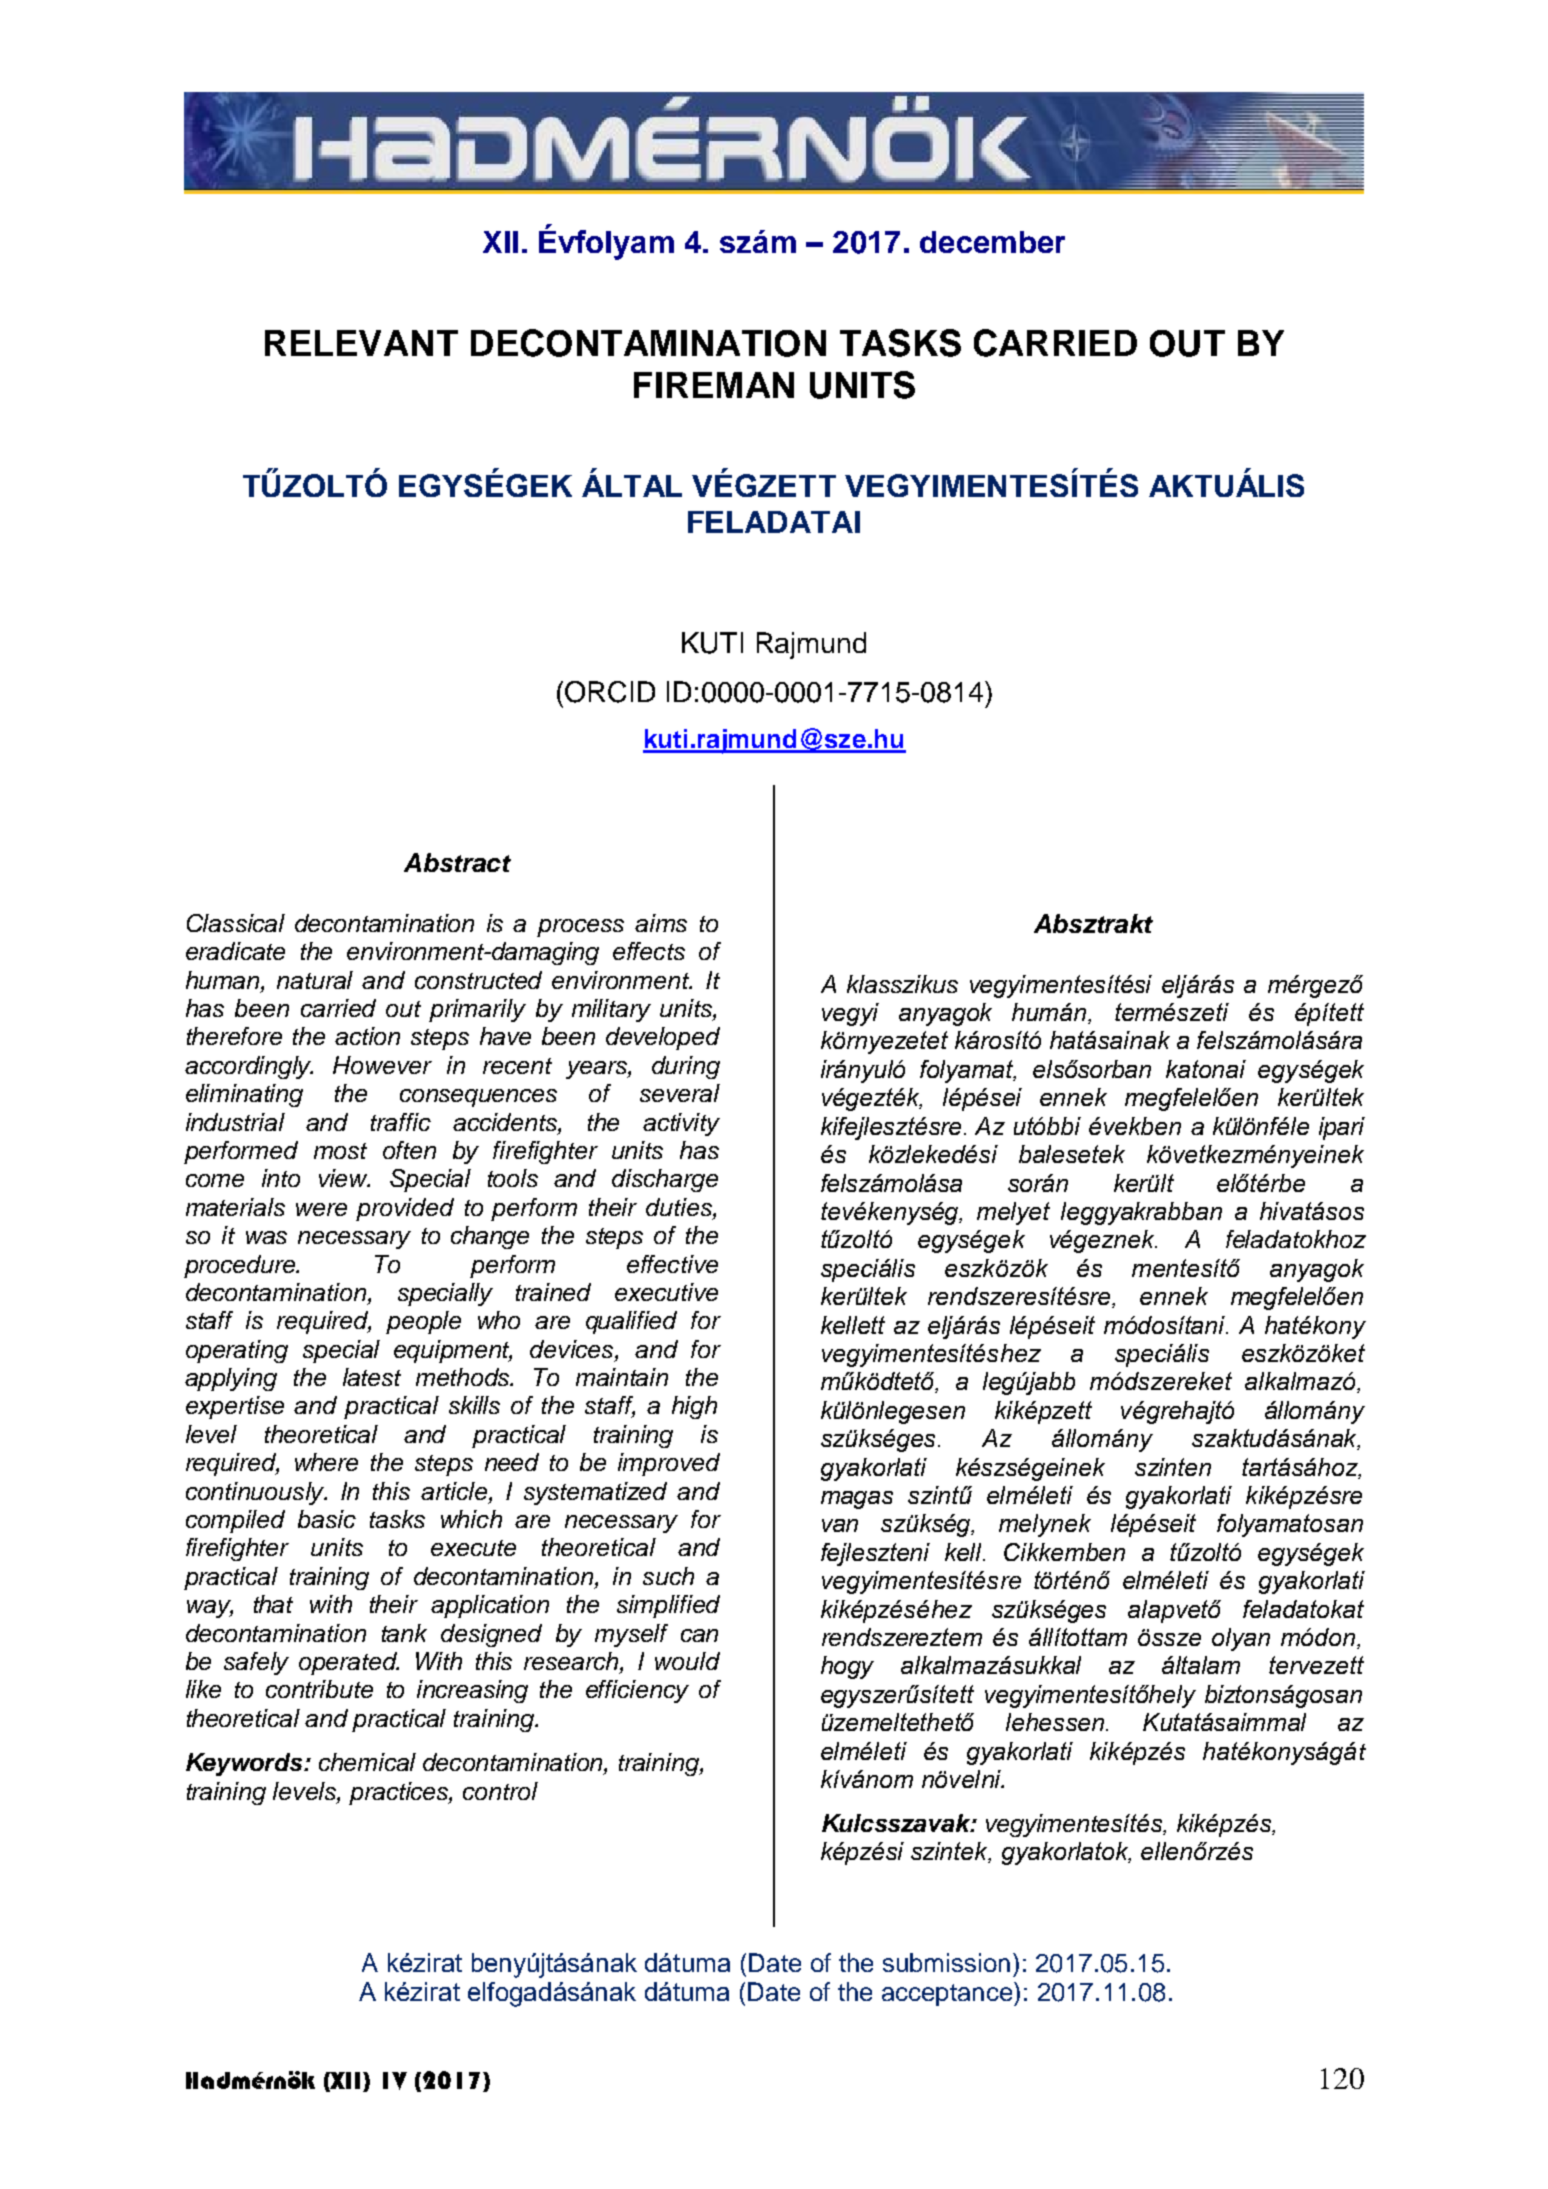  I want to click on magas, so click(857, 1500).
